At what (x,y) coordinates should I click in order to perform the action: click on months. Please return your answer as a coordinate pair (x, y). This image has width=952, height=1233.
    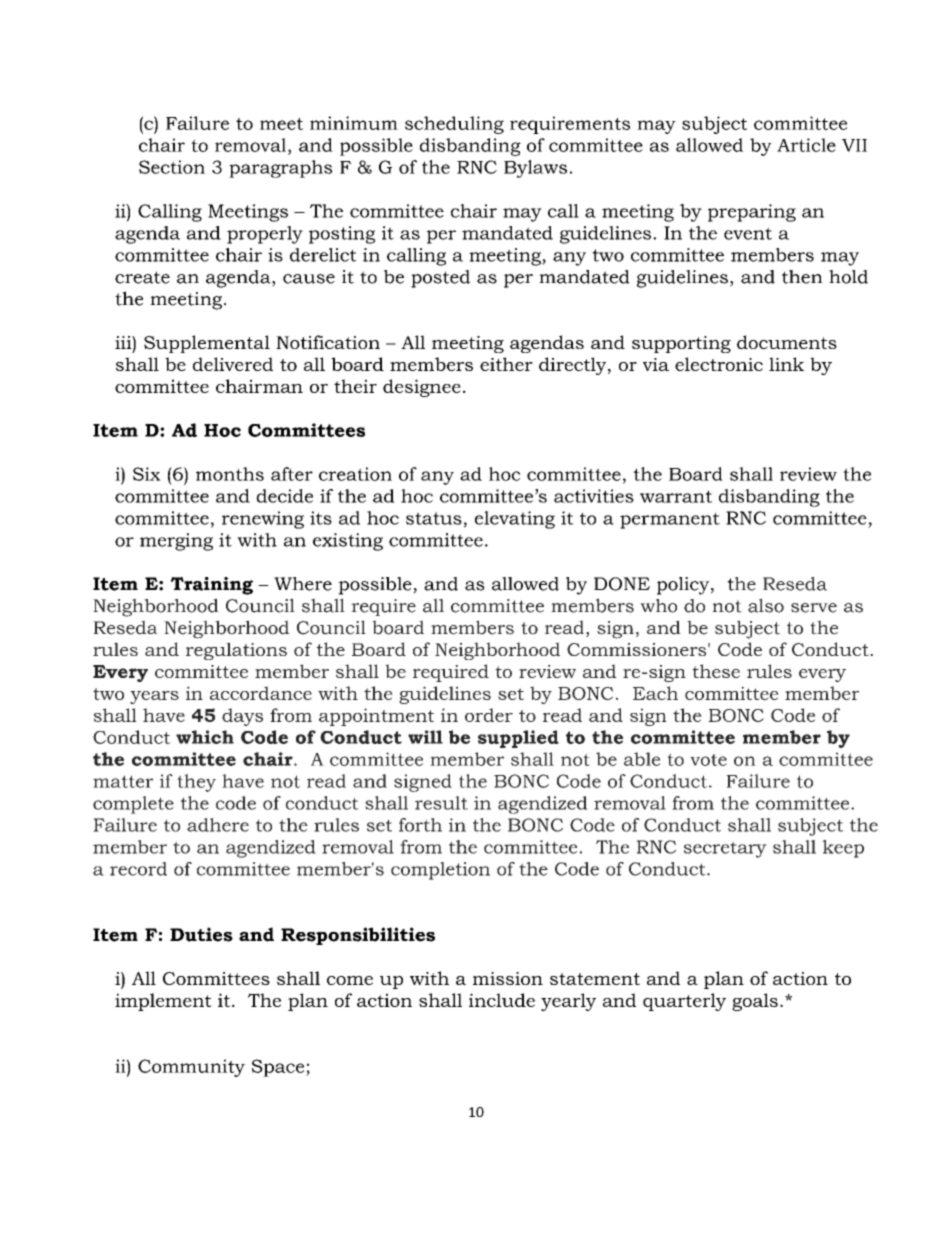
    Looking at the image, I should click on (230, 474).
